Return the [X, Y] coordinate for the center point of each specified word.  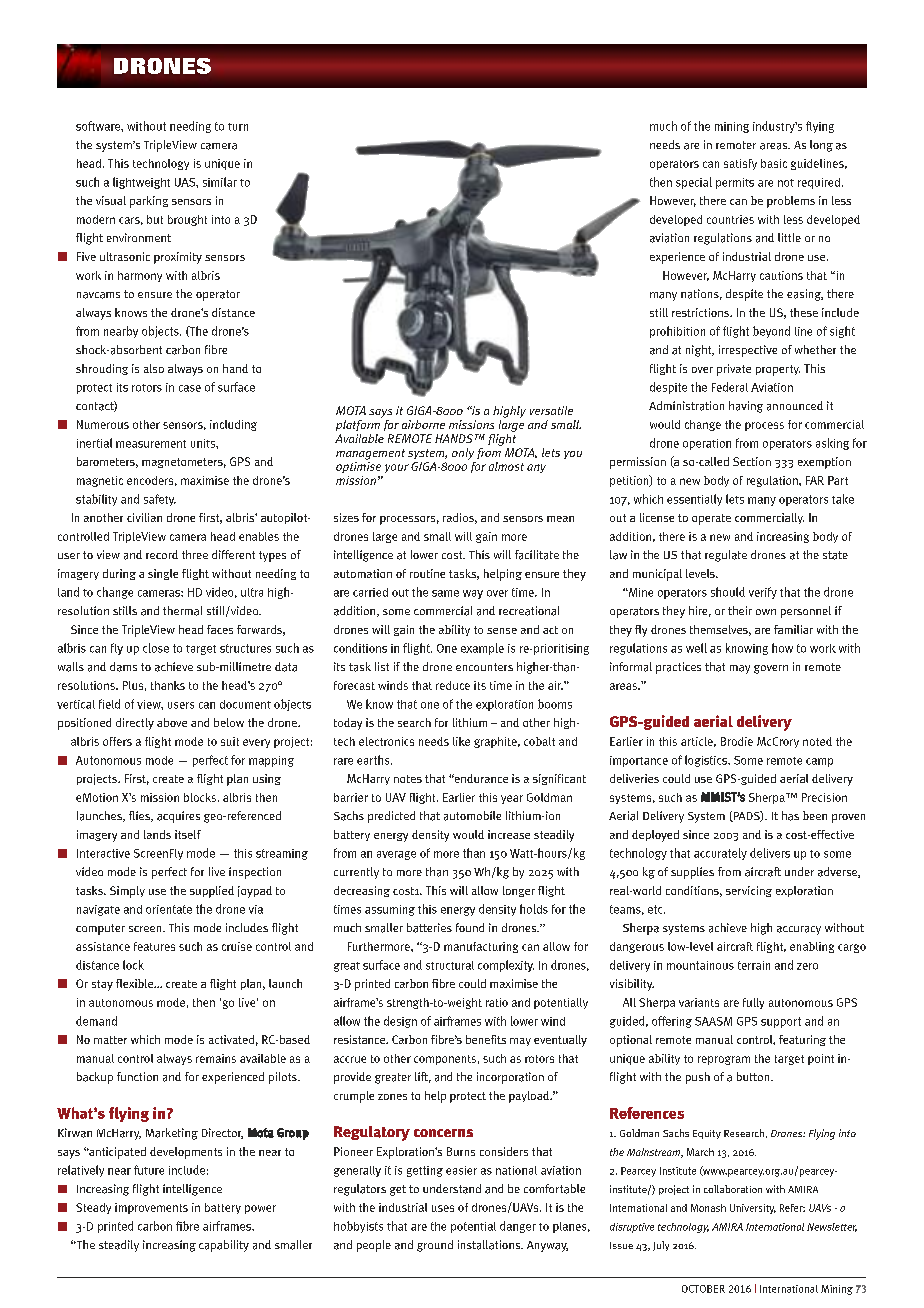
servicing [749, 891]
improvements [151, 1208]
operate [711, 519]
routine [427, 573]
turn [238, 127]
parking [149, 202]
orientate [169, 909]
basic [774, 163]
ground [435, 1246]
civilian [144, 517]
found [470, 927]
